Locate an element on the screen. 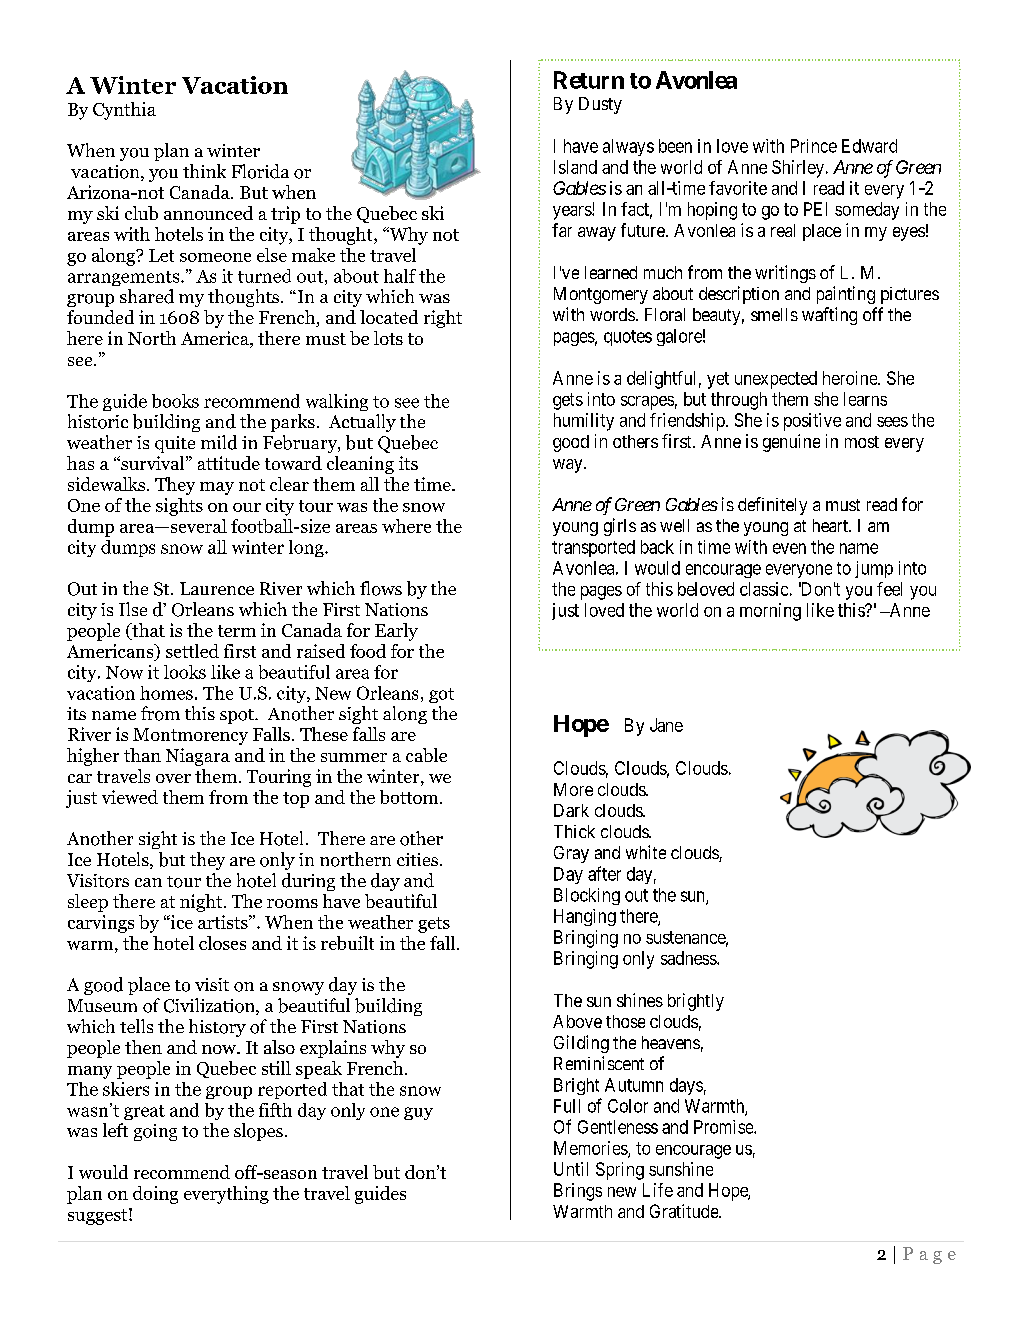 This screenshot has height=1321, width=1021. humility is located at coordinates (584, 422).
